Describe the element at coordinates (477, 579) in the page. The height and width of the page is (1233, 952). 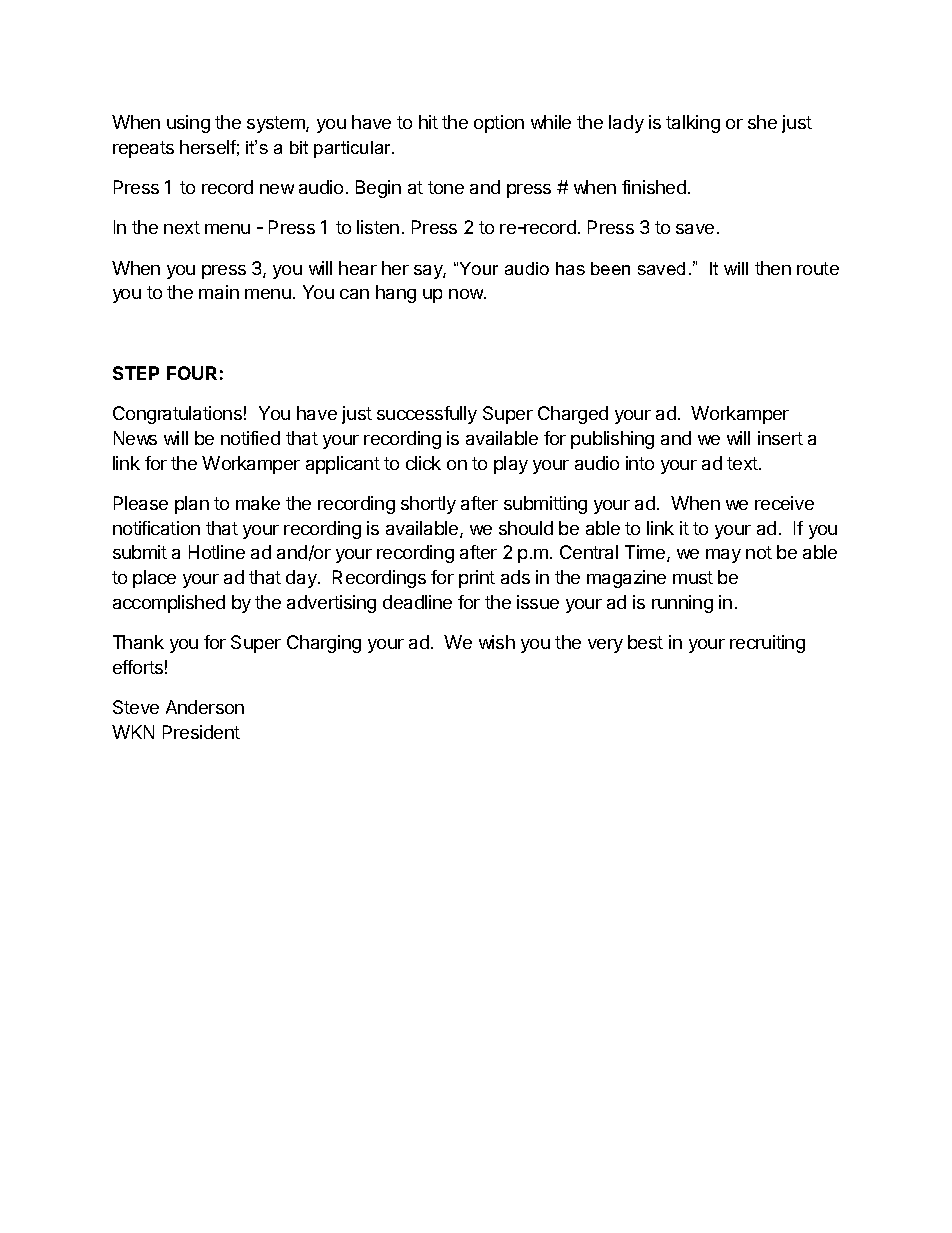
I see `print` at that location.
